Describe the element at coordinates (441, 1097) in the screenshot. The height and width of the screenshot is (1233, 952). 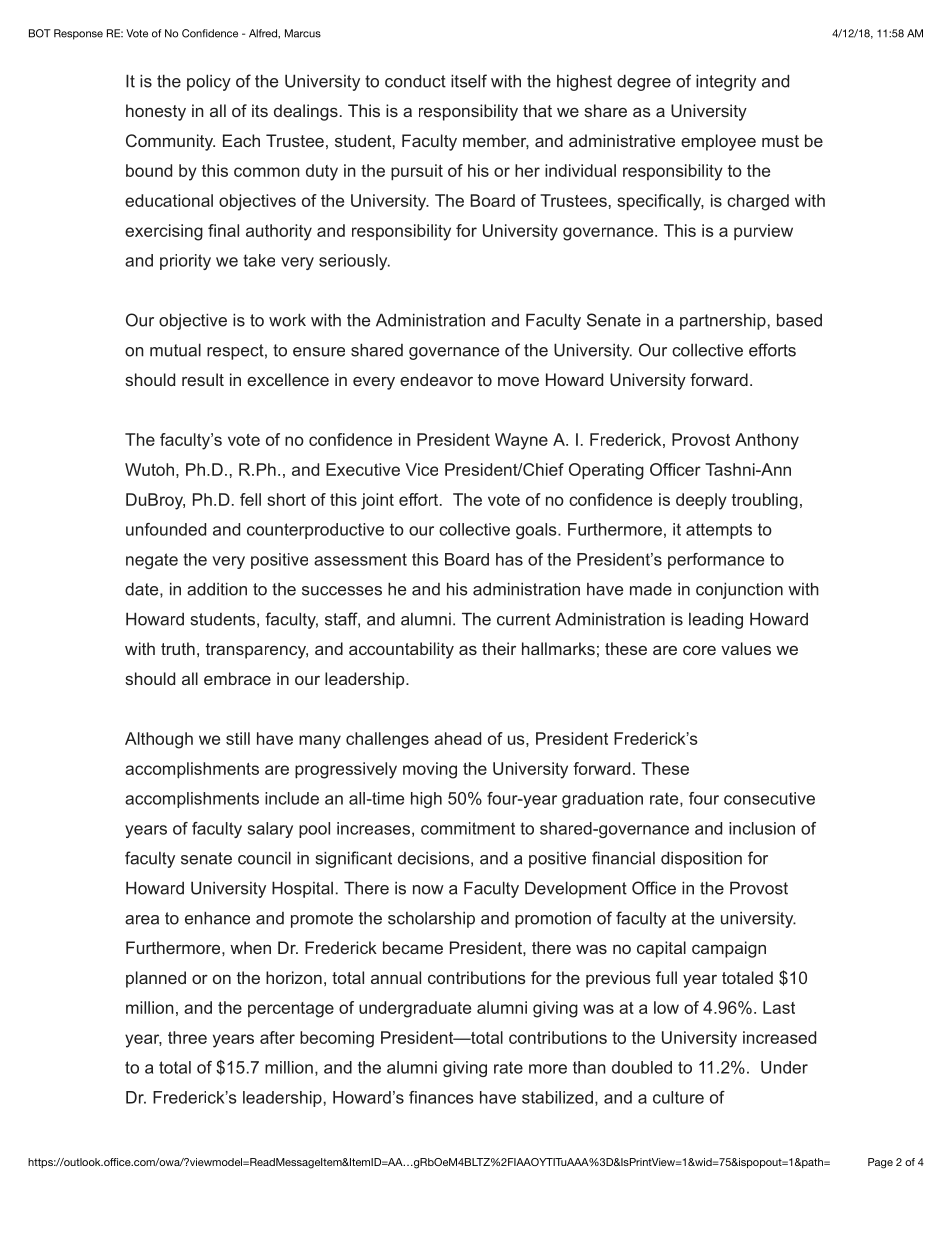
I see `finances` at that location.
